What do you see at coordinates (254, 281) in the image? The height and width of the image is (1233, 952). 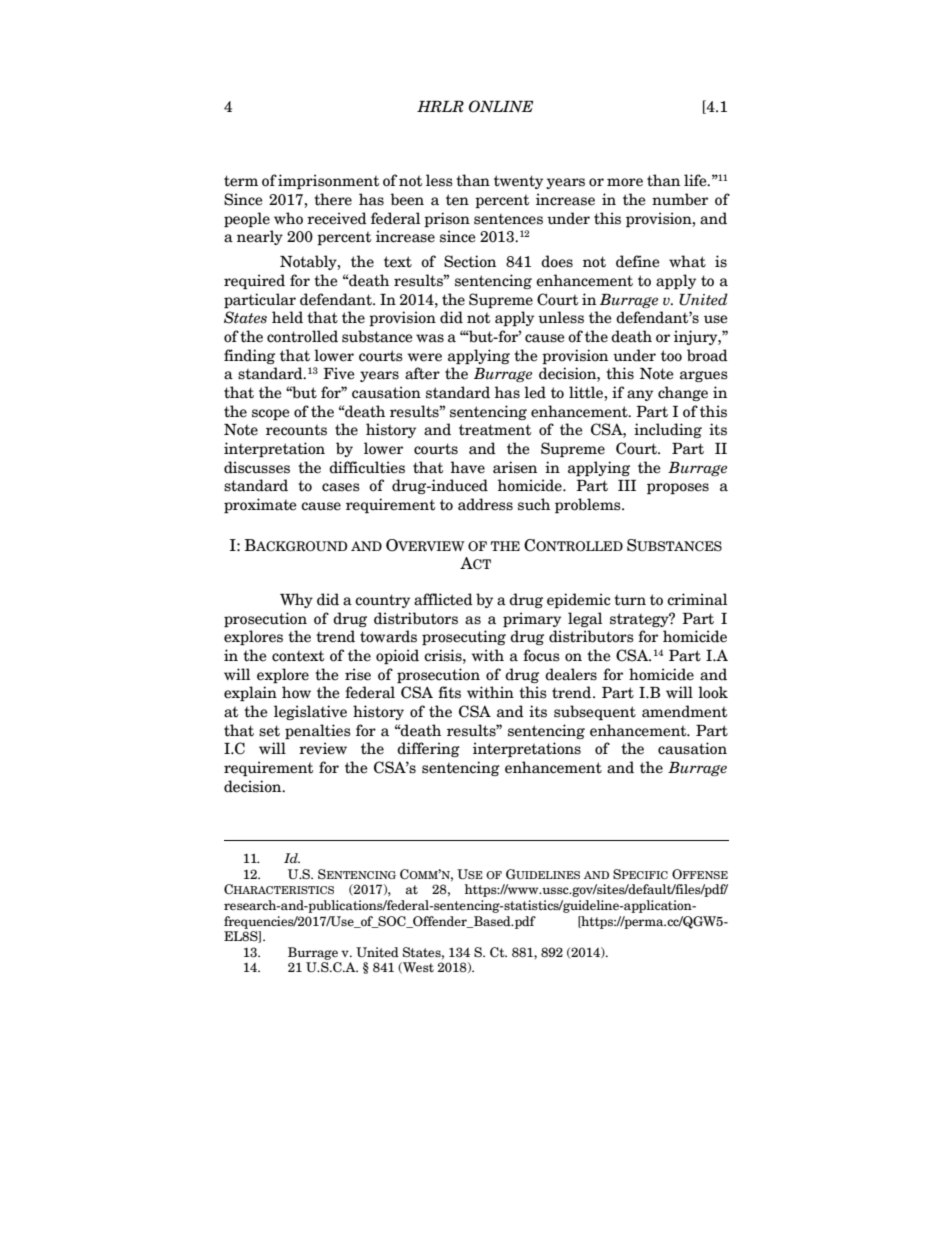 I see `required` at bounding box center [254, 281].
